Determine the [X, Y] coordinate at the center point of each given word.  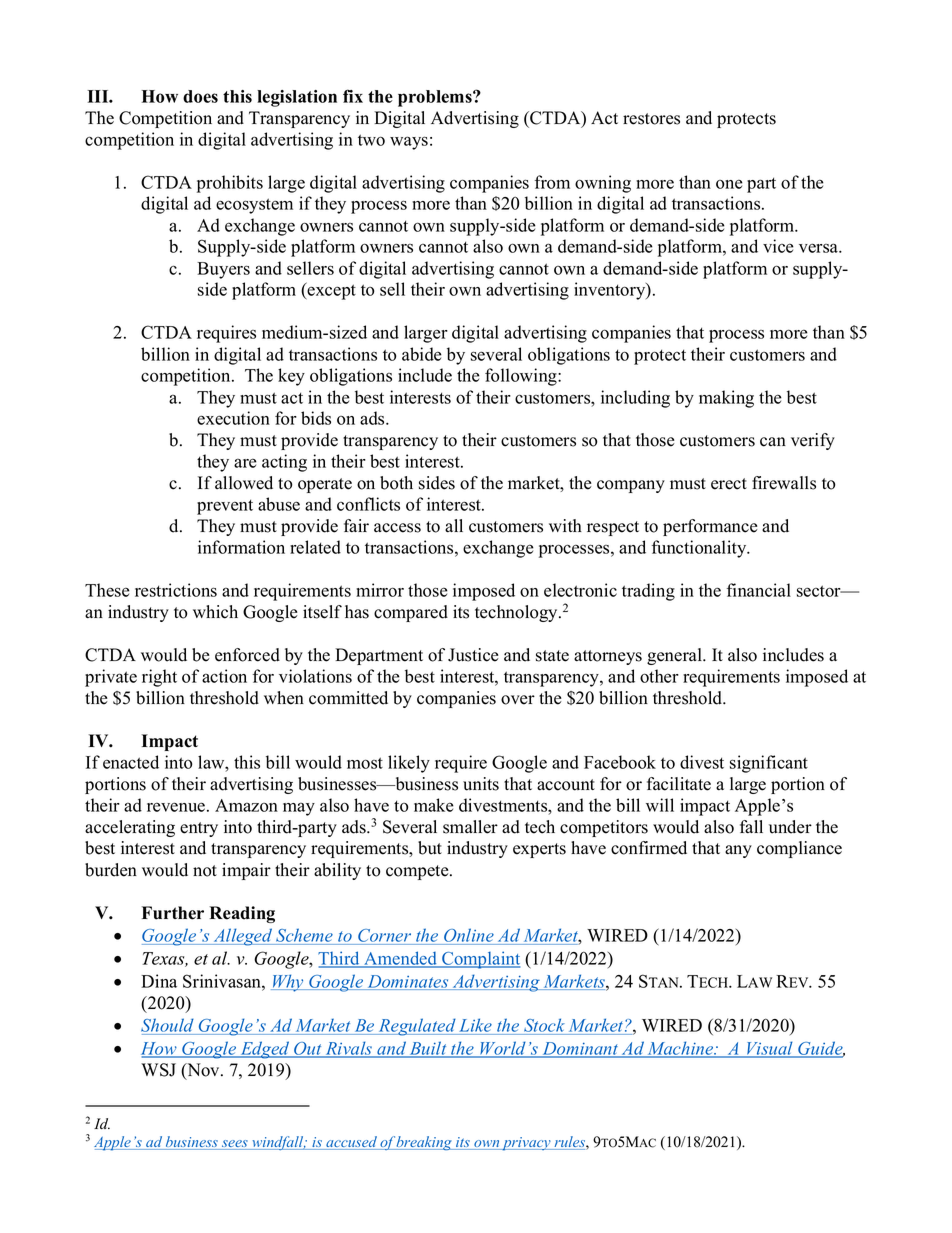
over [518, 700]
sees [234, 1145]
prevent [225, 507]
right [159, 678]
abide [422, 354]
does [200, 96]
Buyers [223, 270]
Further [173, 913]
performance [710, 527]
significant [769, 764]
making [726, 399]
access [397, 528]
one [729, 184]
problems [436, 98]
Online [469, 936]
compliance [799, 849]
